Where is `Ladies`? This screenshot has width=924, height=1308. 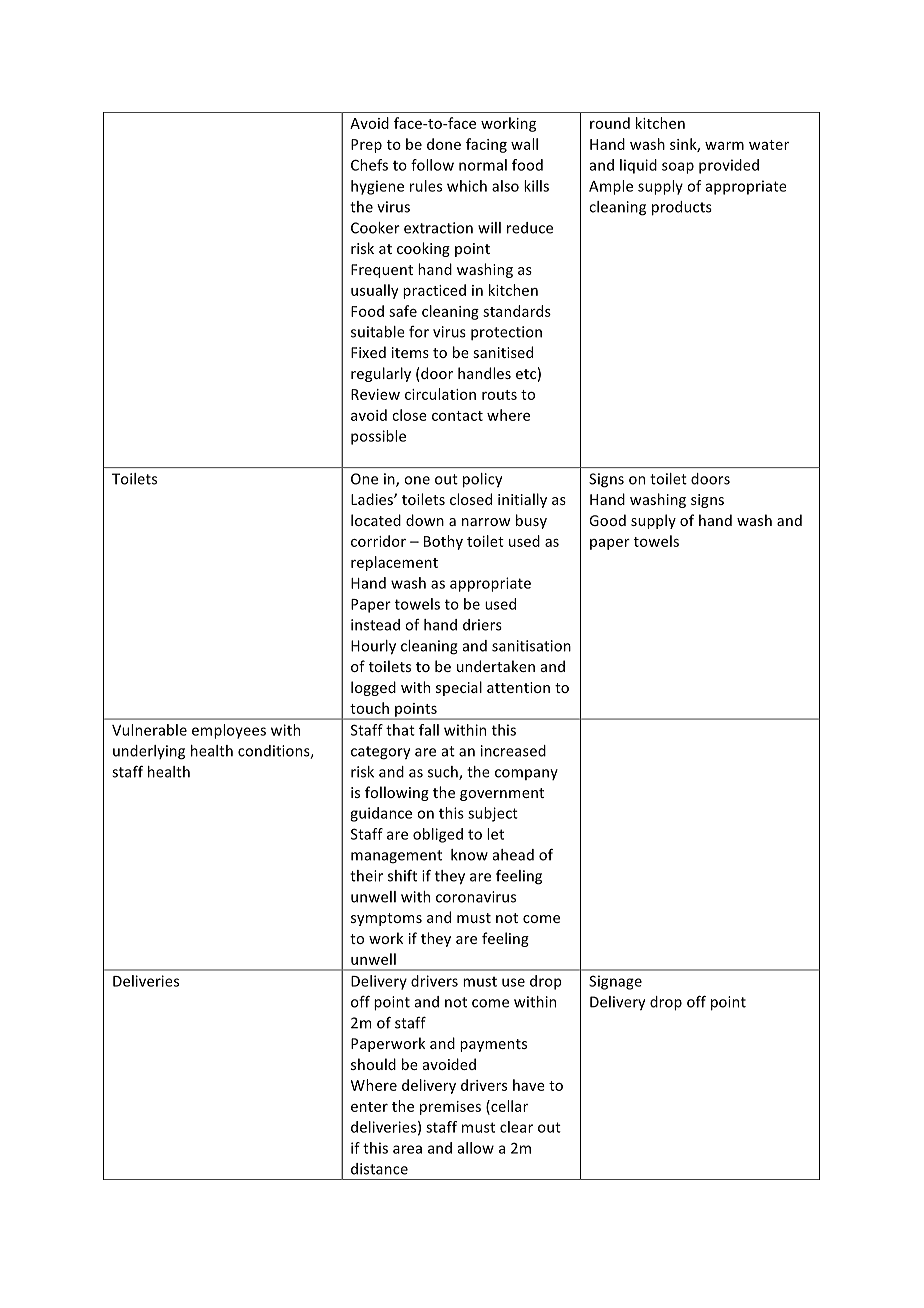 Ladies is located at coordinates (373, 499).
